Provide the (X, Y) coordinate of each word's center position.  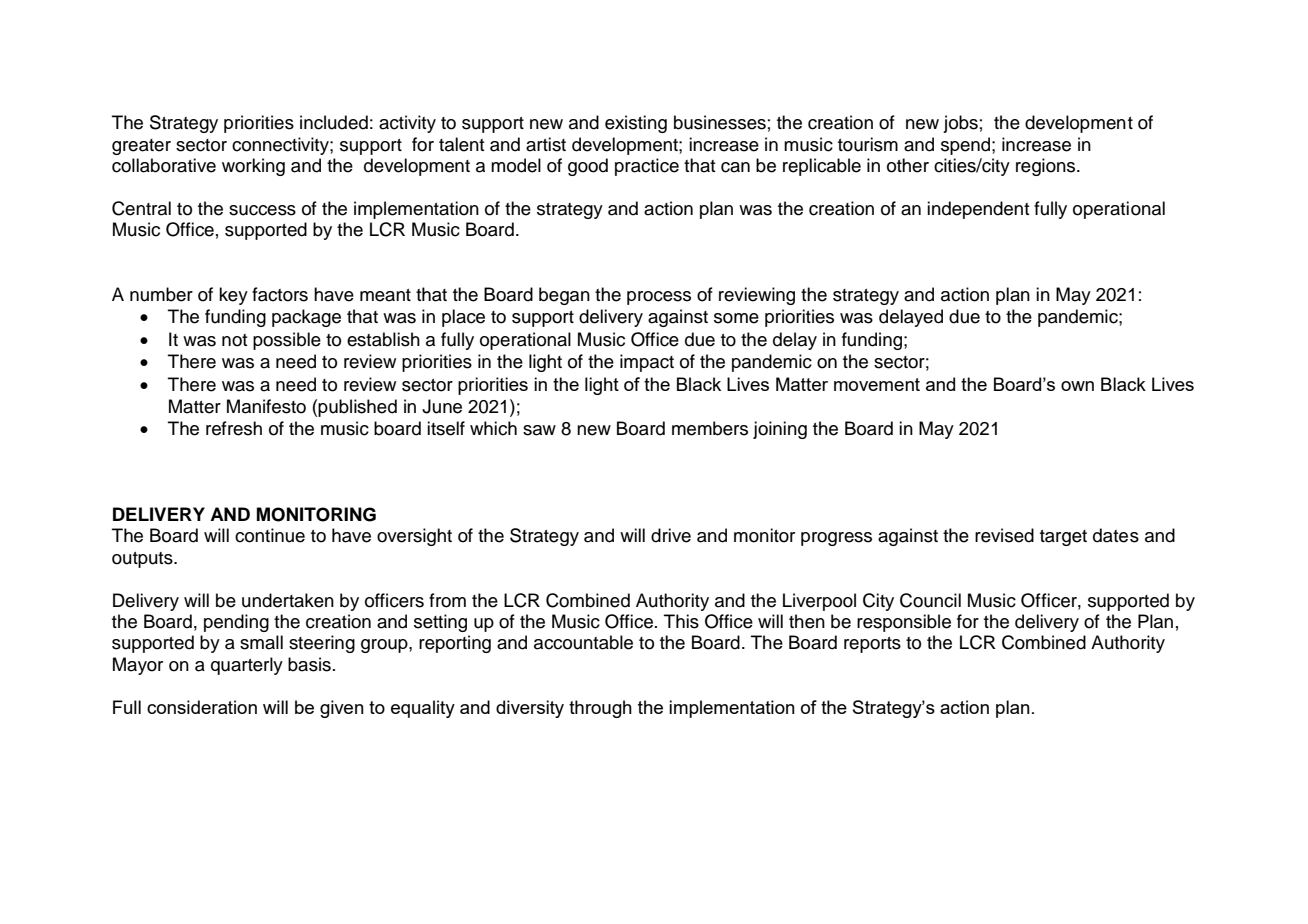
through (600, 709)
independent (978, 210)
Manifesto (266, 406)
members (710, 428)
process (659, 298)
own (1077, 386)
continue (270, 535)
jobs (960, 124)
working (253, 167)
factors (280, 294)
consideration (202, 707)
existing (636, 124)
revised (1004, 535)
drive (671, 535)
